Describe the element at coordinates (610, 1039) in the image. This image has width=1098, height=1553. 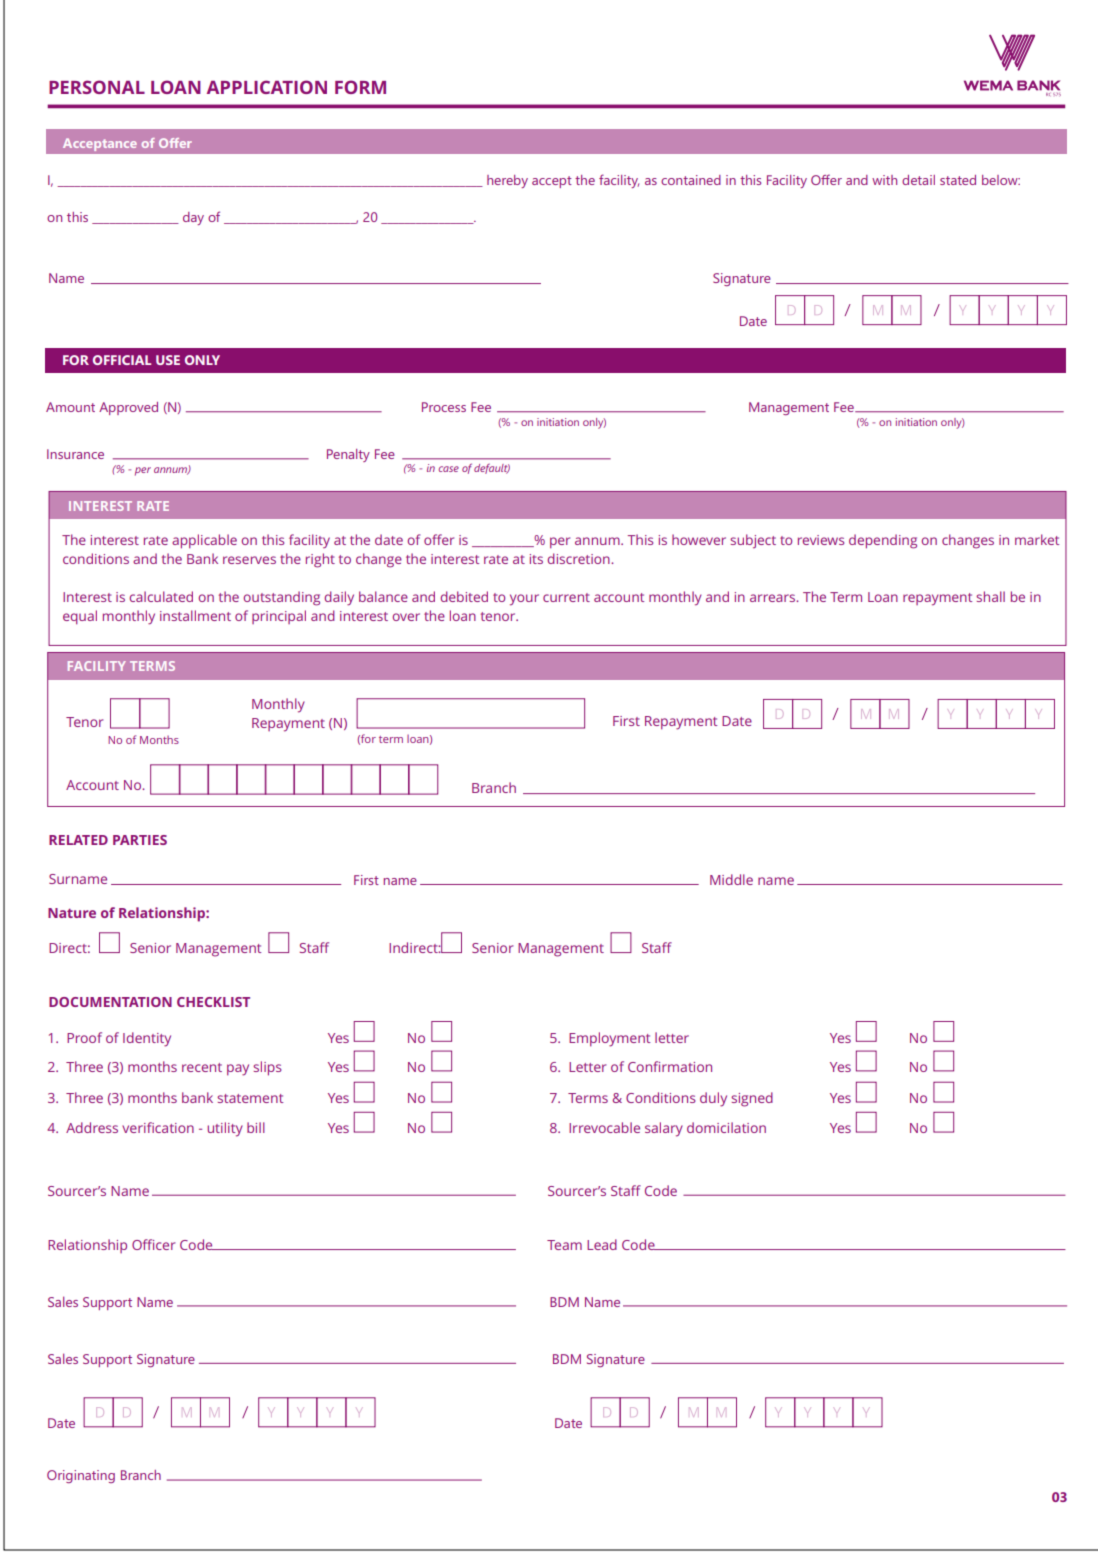
I see `Employment` at that location.
